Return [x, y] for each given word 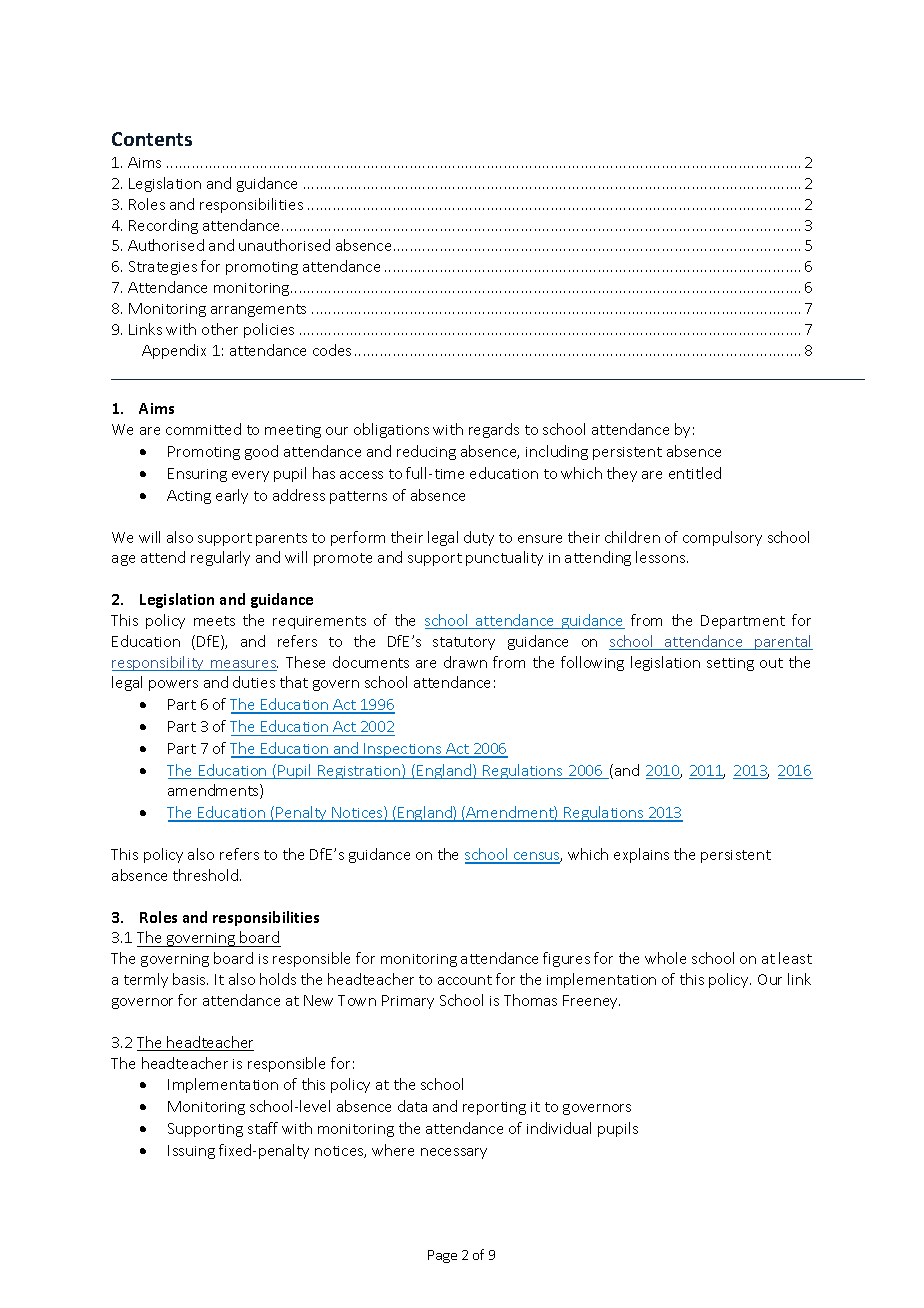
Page [442, 1256]
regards [494, 430]
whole [665, 958]
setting [730, 664]
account [465, 980]
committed [203, 429]
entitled [695, 473]
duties [254, 682]
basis [190, 979]
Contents [152, 139]
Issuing [191, 1152]
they [622, 474]
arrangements [258, 310]
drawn [465, 662]
